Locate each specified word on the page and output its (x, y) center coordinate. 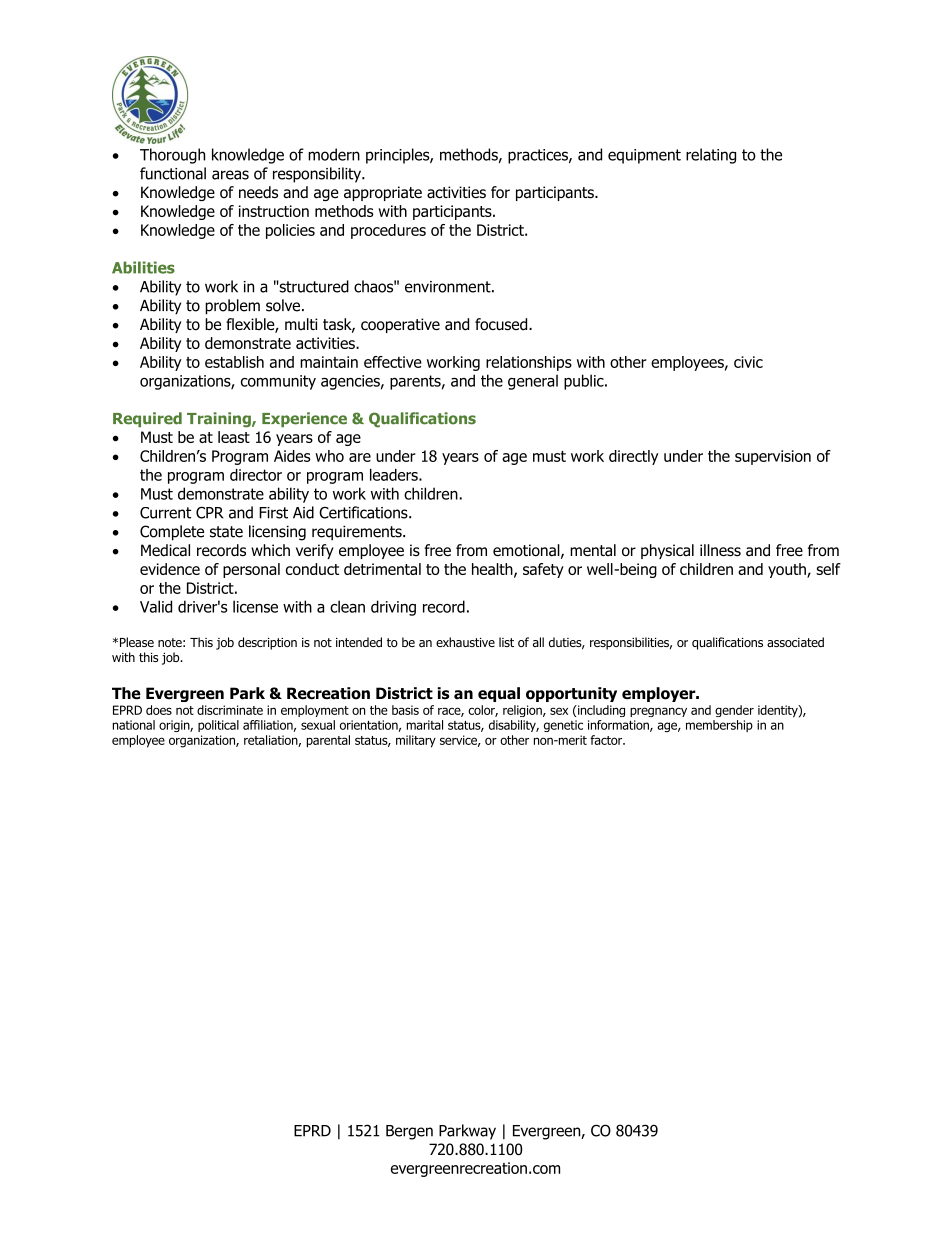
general (533, 382)
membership (719, 726)
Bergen (409, 1132)
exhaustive (465, 642)
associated (795, 642)
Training (220, 420)
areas (230, 175)
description (267, 643)
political (218, 726)
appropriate (383, 193)
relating (711, 156)
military (416, 741)
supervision (773, 457)
